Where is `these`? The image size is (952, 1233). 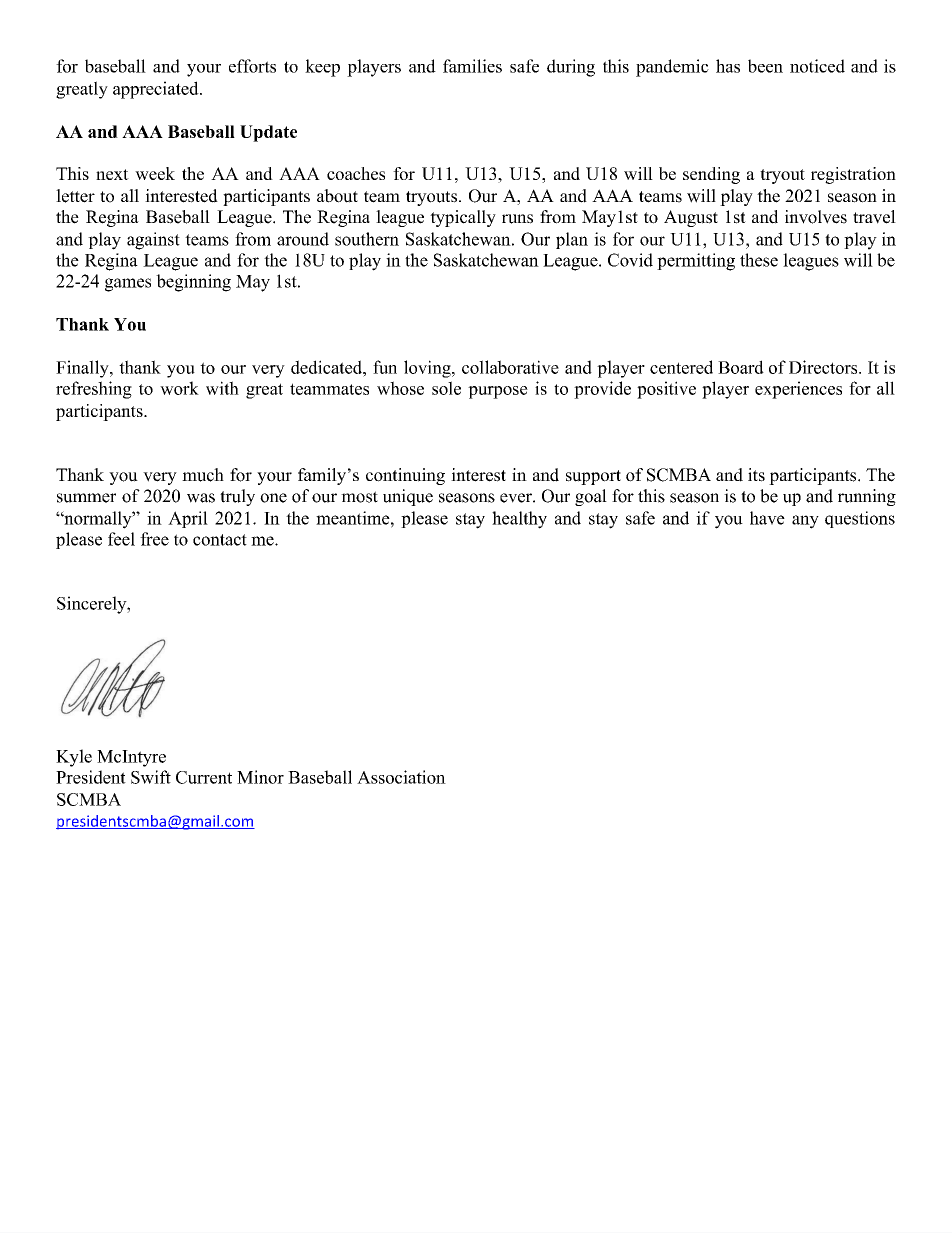 these is located at coordinates (759, 260).
